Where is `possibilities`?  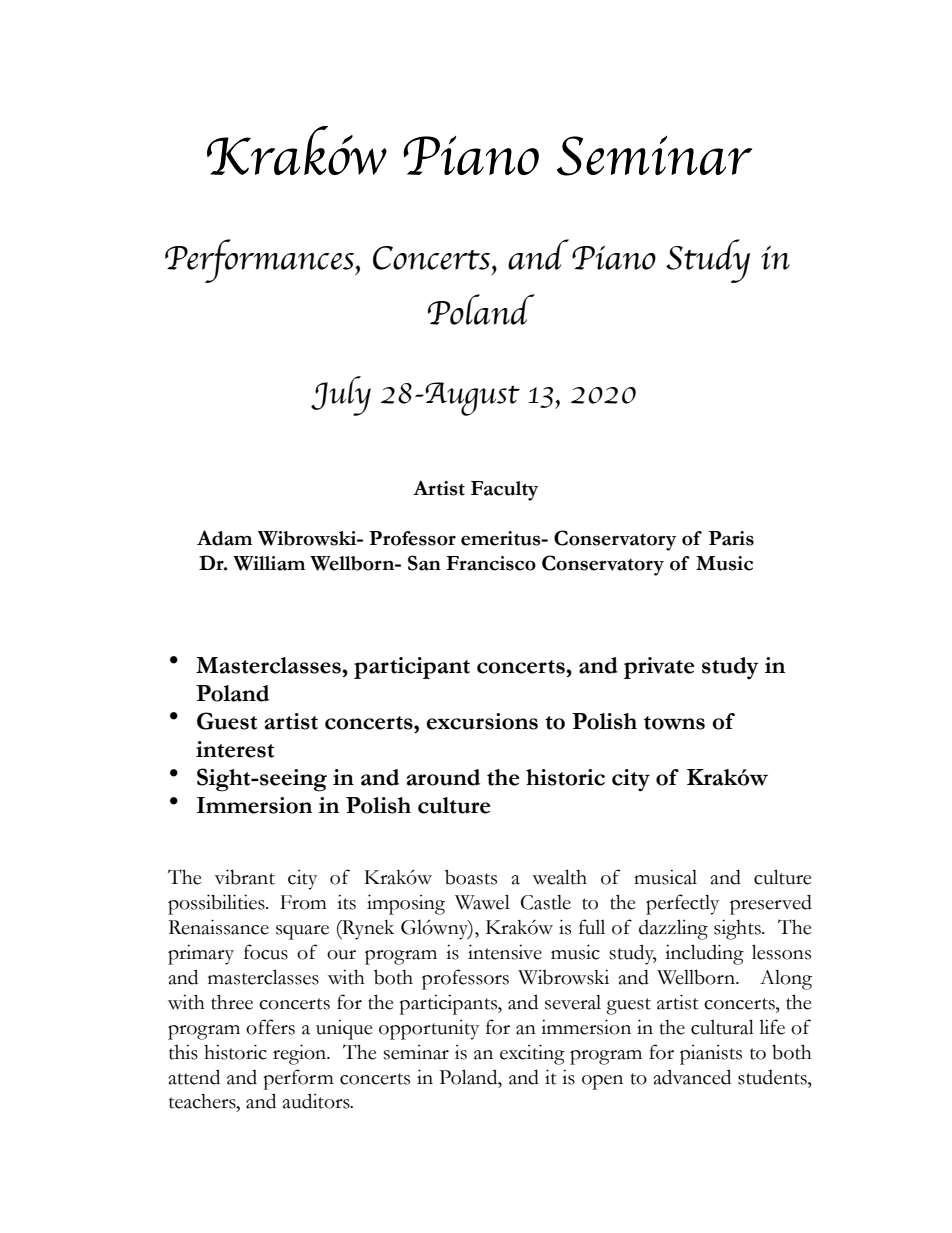
possibilities is located at coordinates (217, 904).
